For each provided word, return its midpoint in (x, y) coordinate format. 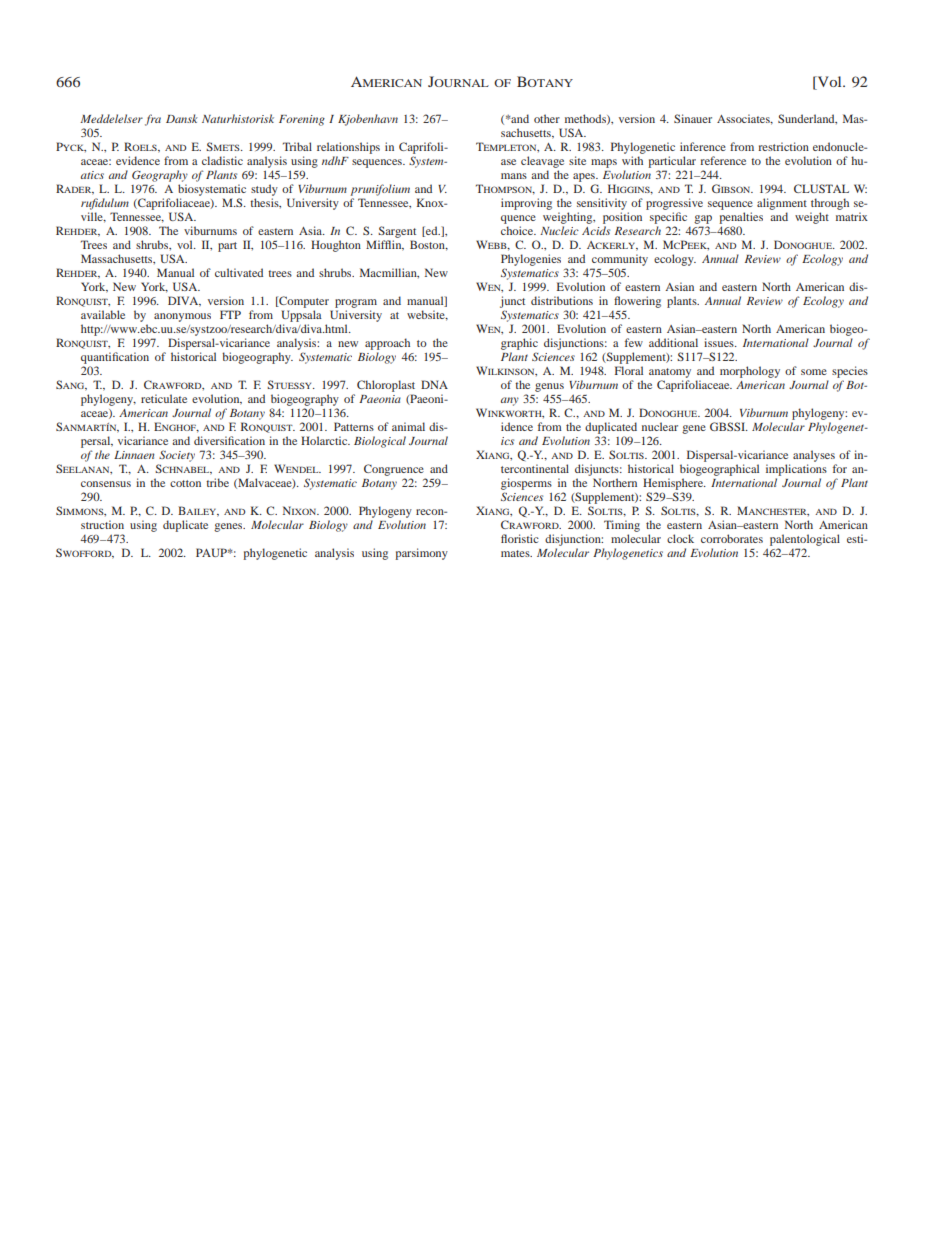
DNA (434, 384)
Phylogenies (531, 260)
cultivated (239, 272)
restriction (783, 146)
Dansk (182, 118)
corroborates (732, 538)
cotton (185, 483)
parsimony (421, 554)
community (620, 260)
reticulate (164, 398)
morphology (750, 372)
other (547, 118)
